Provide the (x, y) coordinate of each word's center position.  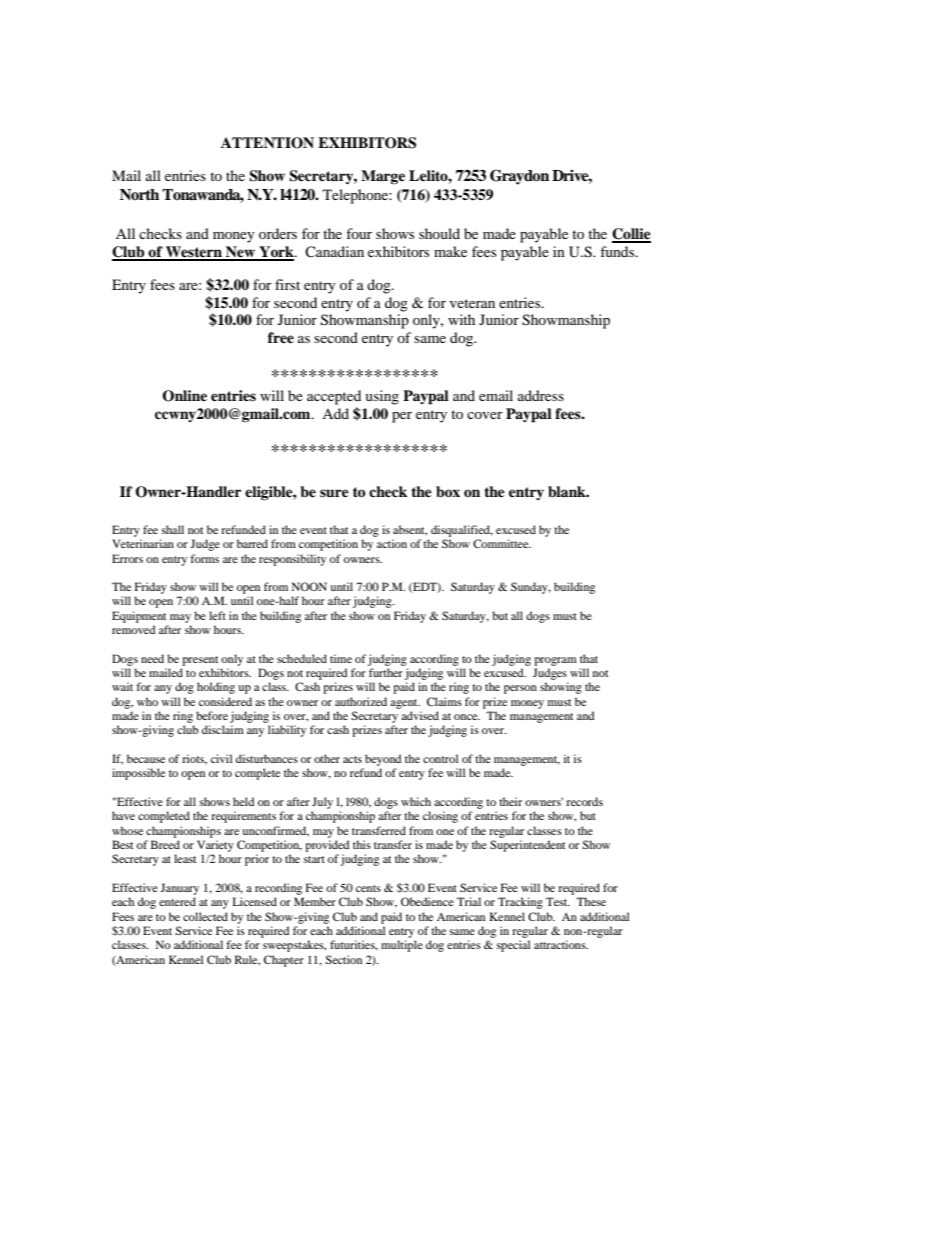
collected (205, 916)
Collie (631, 235)
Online (184, 396)
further (386, 672)
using (382, 397)
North (139, 194)
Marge (383, 177)
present (200, 661)
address (541, 395)
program (555, 661)
